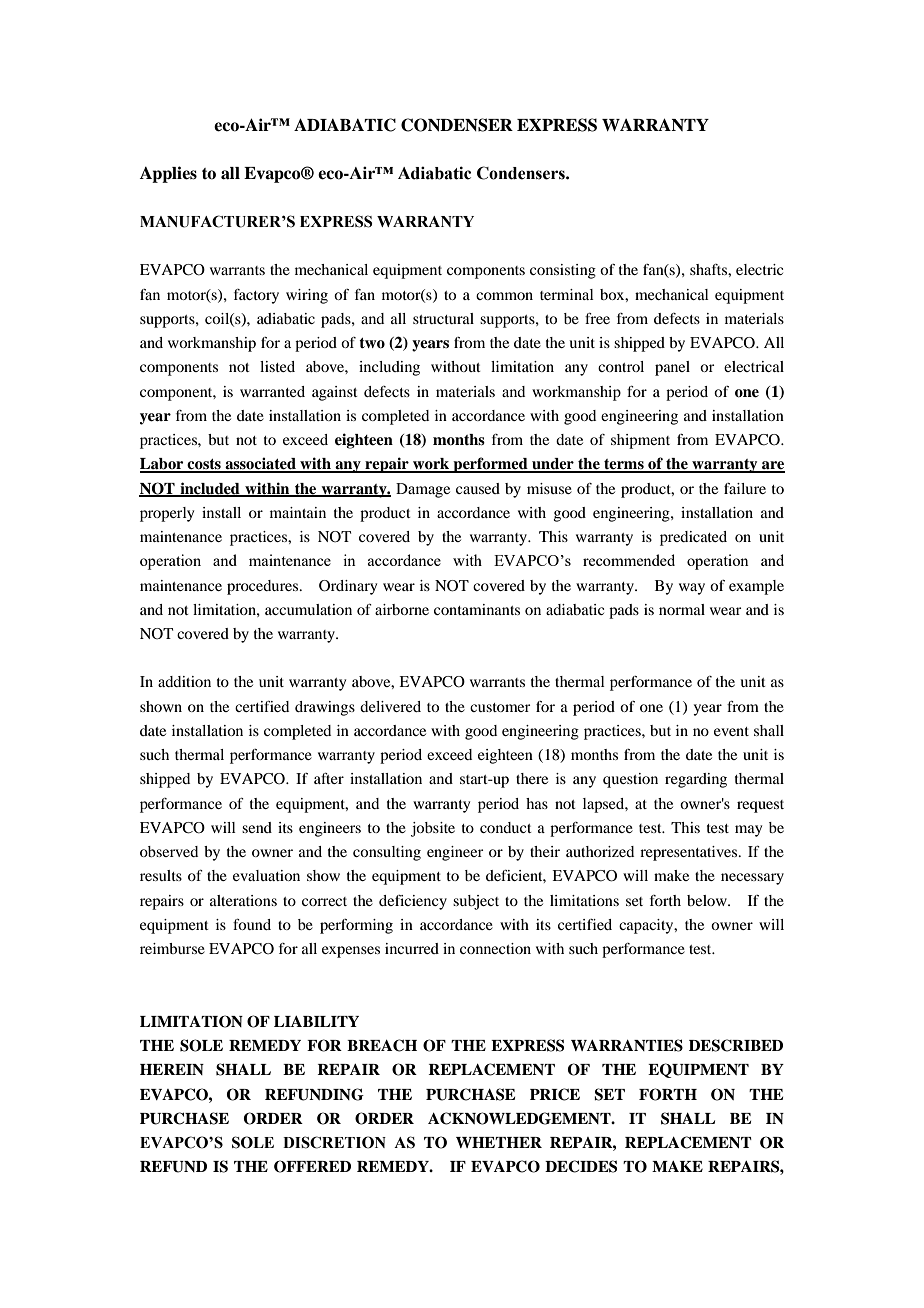  Describe the element at coordinates (168, 174) in the document. I see `Applies` at that location.
